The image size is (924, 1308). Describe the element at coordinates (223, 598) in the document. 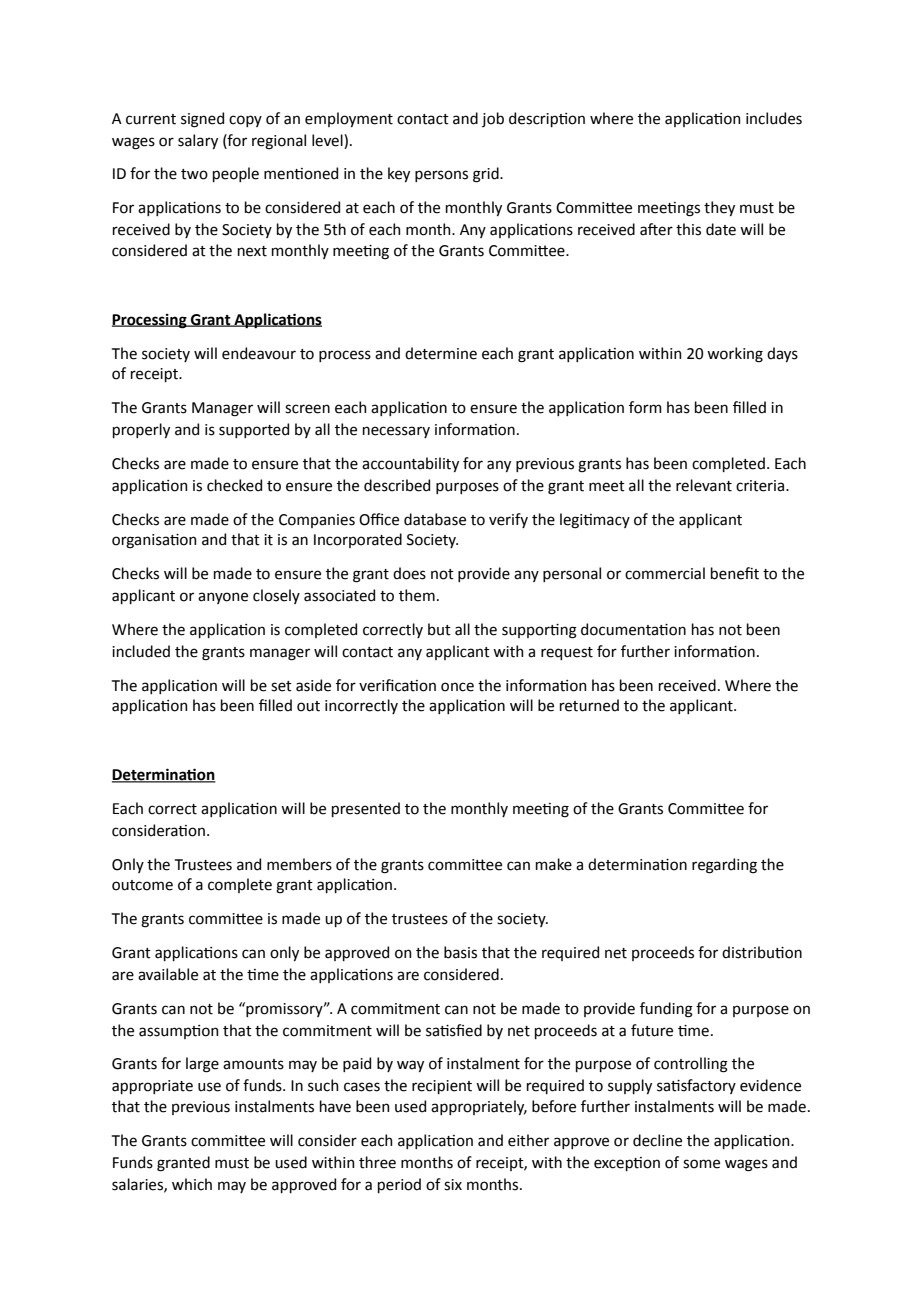

I see `anyone` at that location.
